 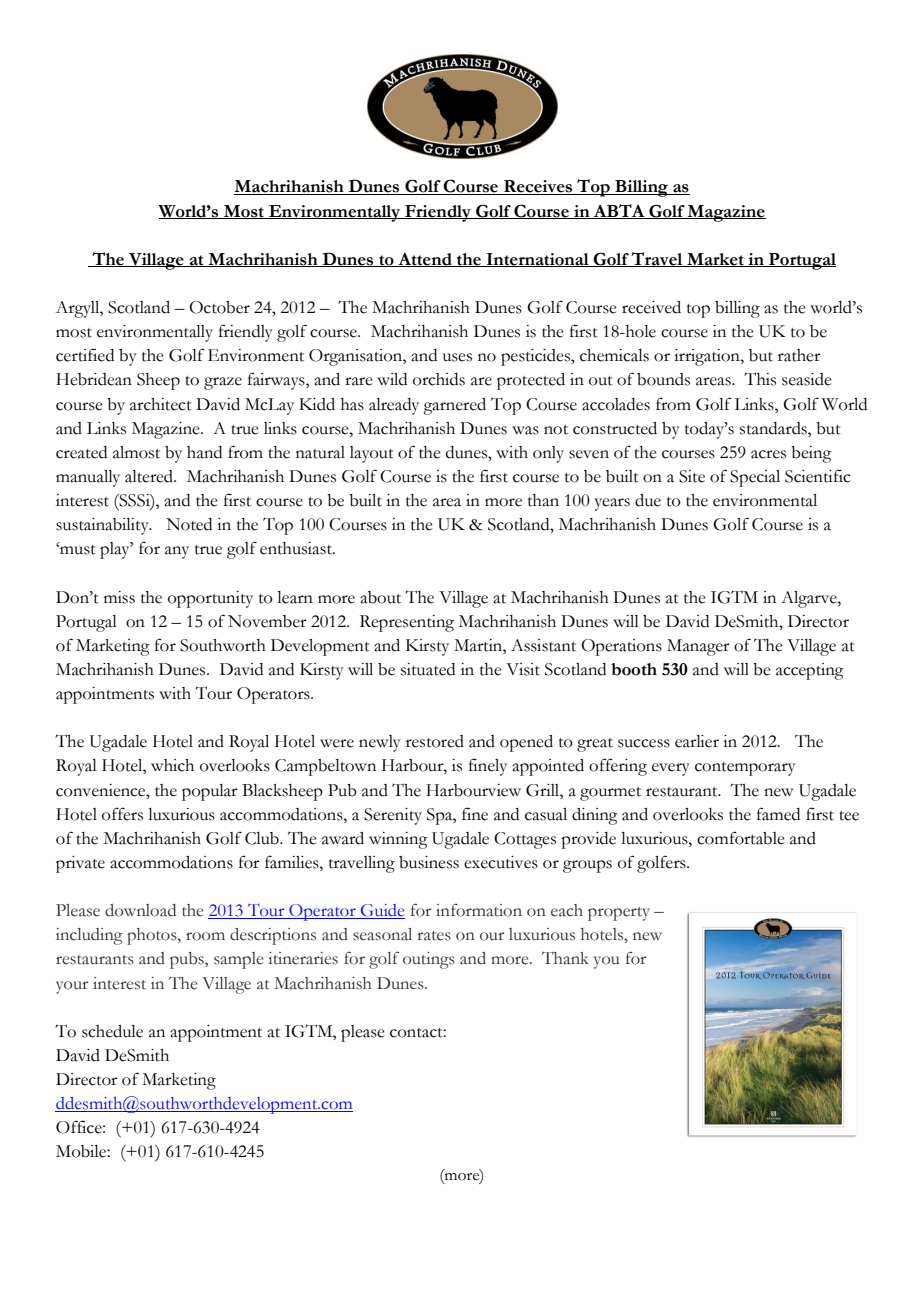 I want to click on opportunity, so click(x=210, y=599).
